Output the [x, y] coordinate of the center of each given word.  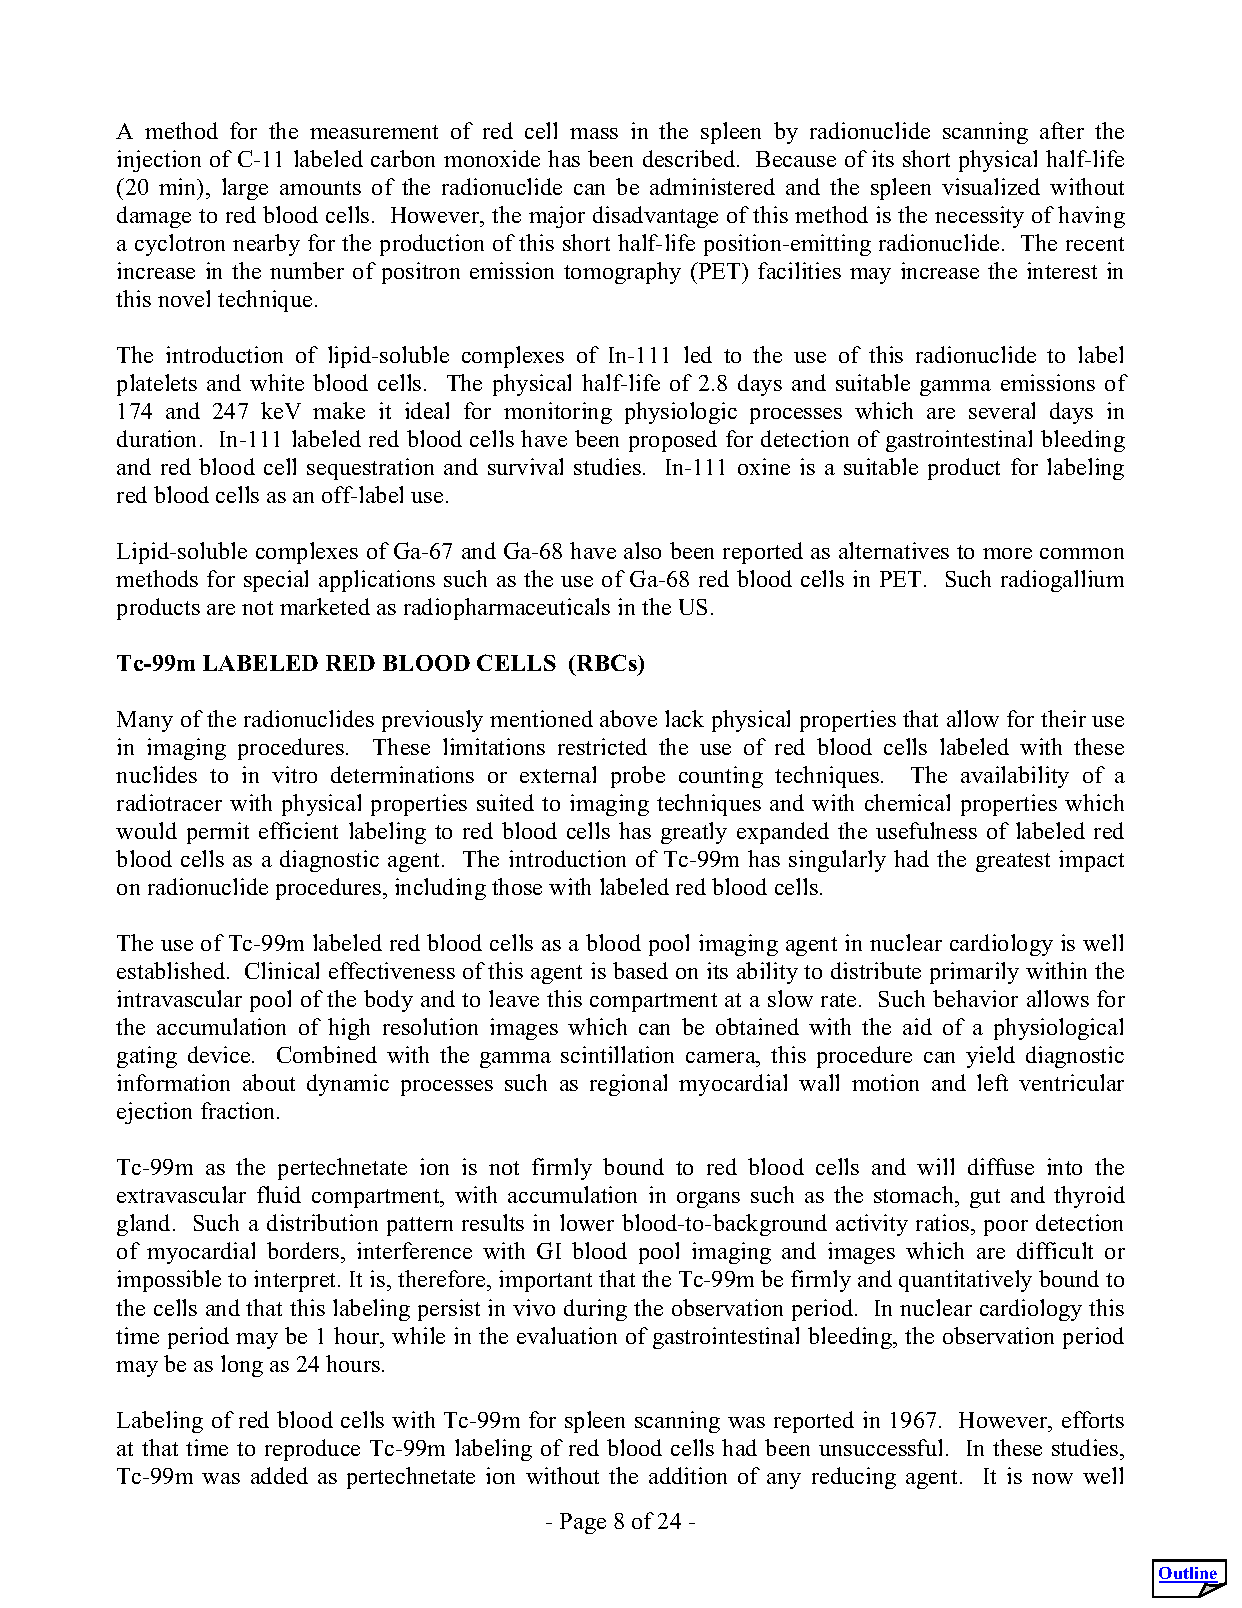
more [1007, 553]
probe [638, 777]
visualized [991, 186]
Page [583, 1523]
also [642, 550]
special [276, 581]
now [1052, 1478]
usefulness [926, 830]
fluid [279, 1194]
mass [594, 133]
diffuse [1001, 1166]
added [279, 1475]
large [245, 189]
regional [628, 1085]
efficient [298, 830]
